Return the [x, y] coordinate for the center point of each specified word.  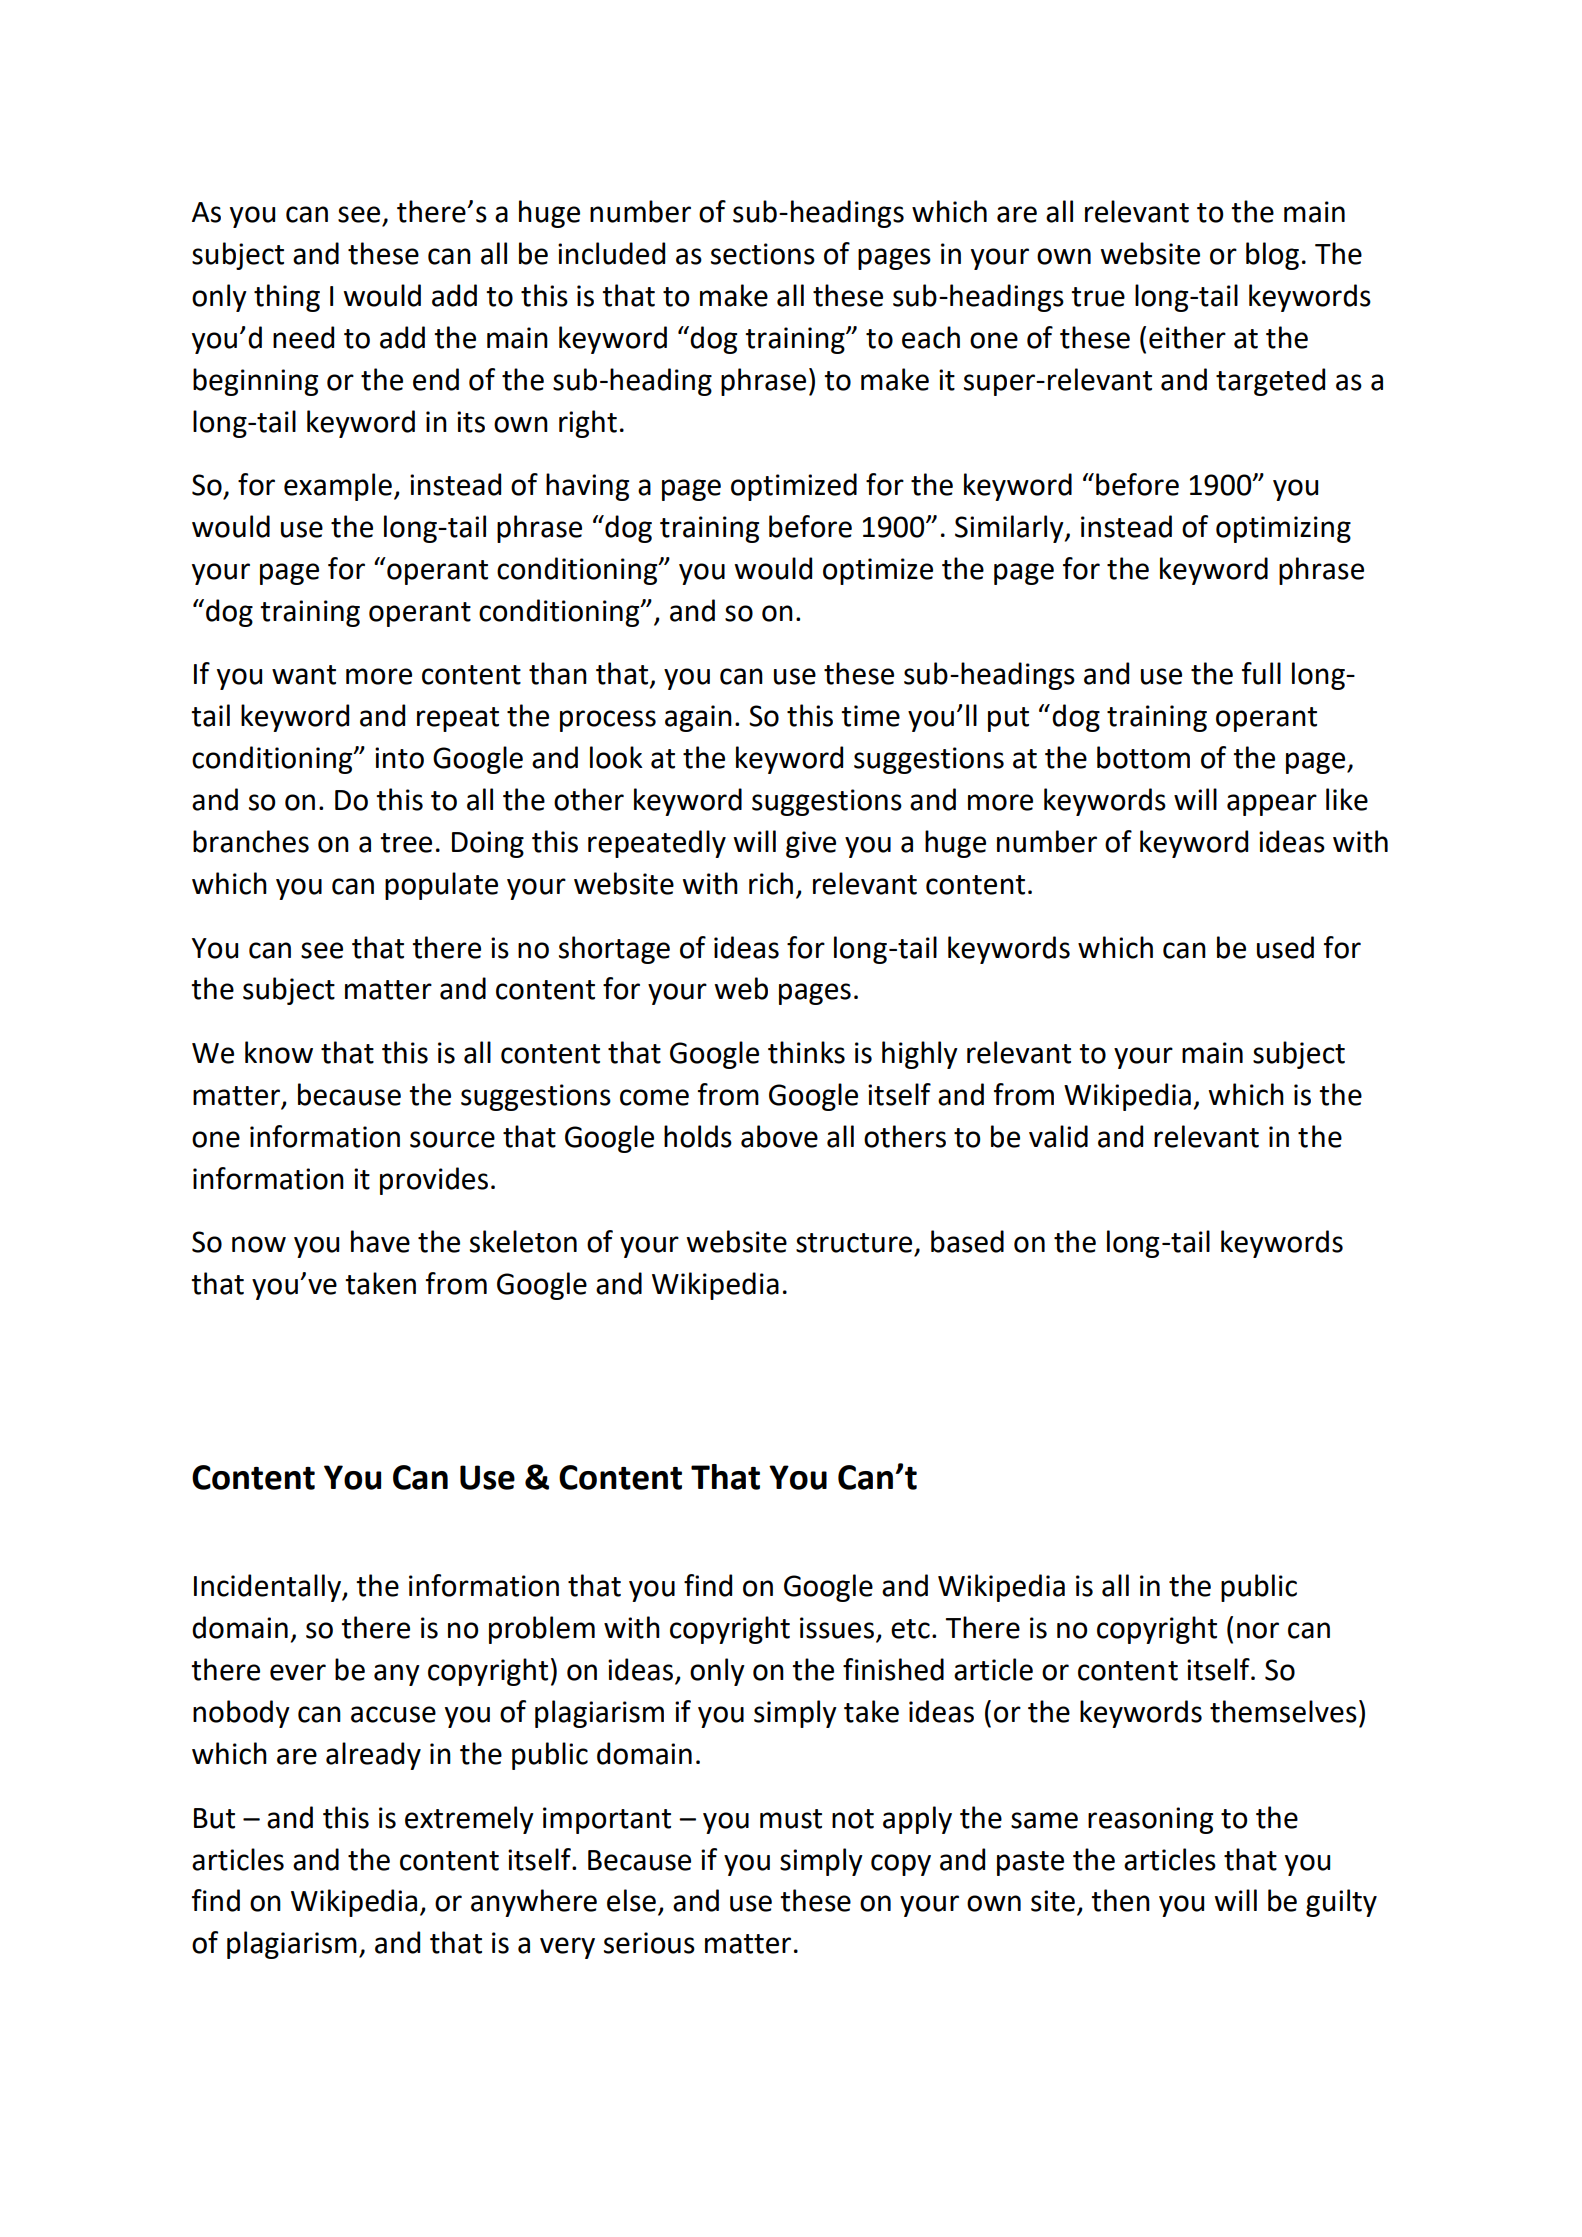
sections [763, 254]
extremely [469, 1820]
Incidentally [268, 1588]
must [791, 1819]
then [1120, 1900]
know [279, 1052]
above [779, 1136]
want [304, 675]
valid [1058, 1136]
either [1187, 337]
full [1261, 673]
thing [287, 298]
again [698, 718]
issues [838, 1629]
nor [1258, 1630]
